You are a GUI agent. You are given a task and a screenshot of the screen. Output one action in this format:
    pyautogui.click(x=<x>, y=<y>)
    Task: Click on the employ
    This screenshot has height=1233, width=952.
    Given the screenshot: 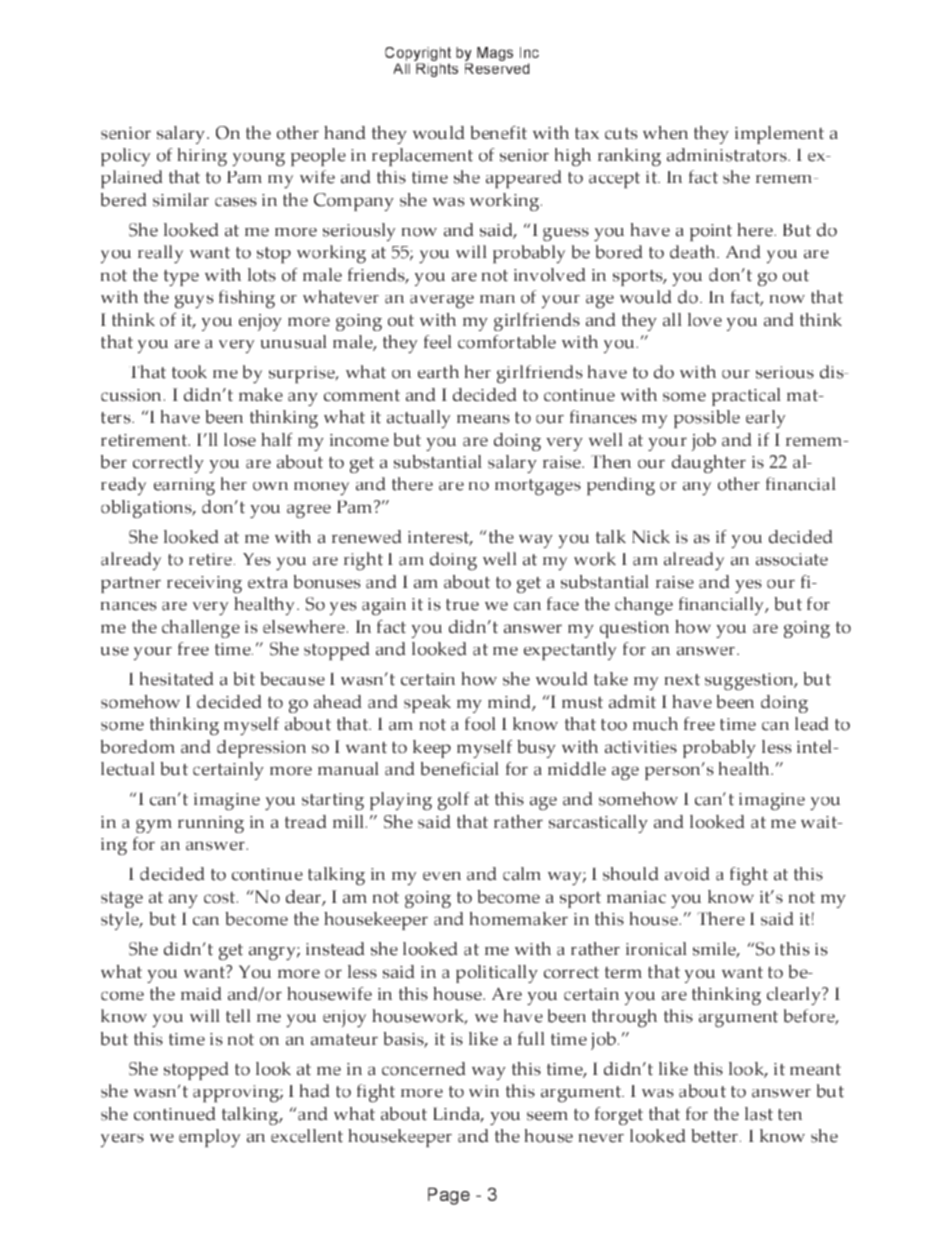 What is the action you would take?
    pyautogui.click(x=209, y=1138)
